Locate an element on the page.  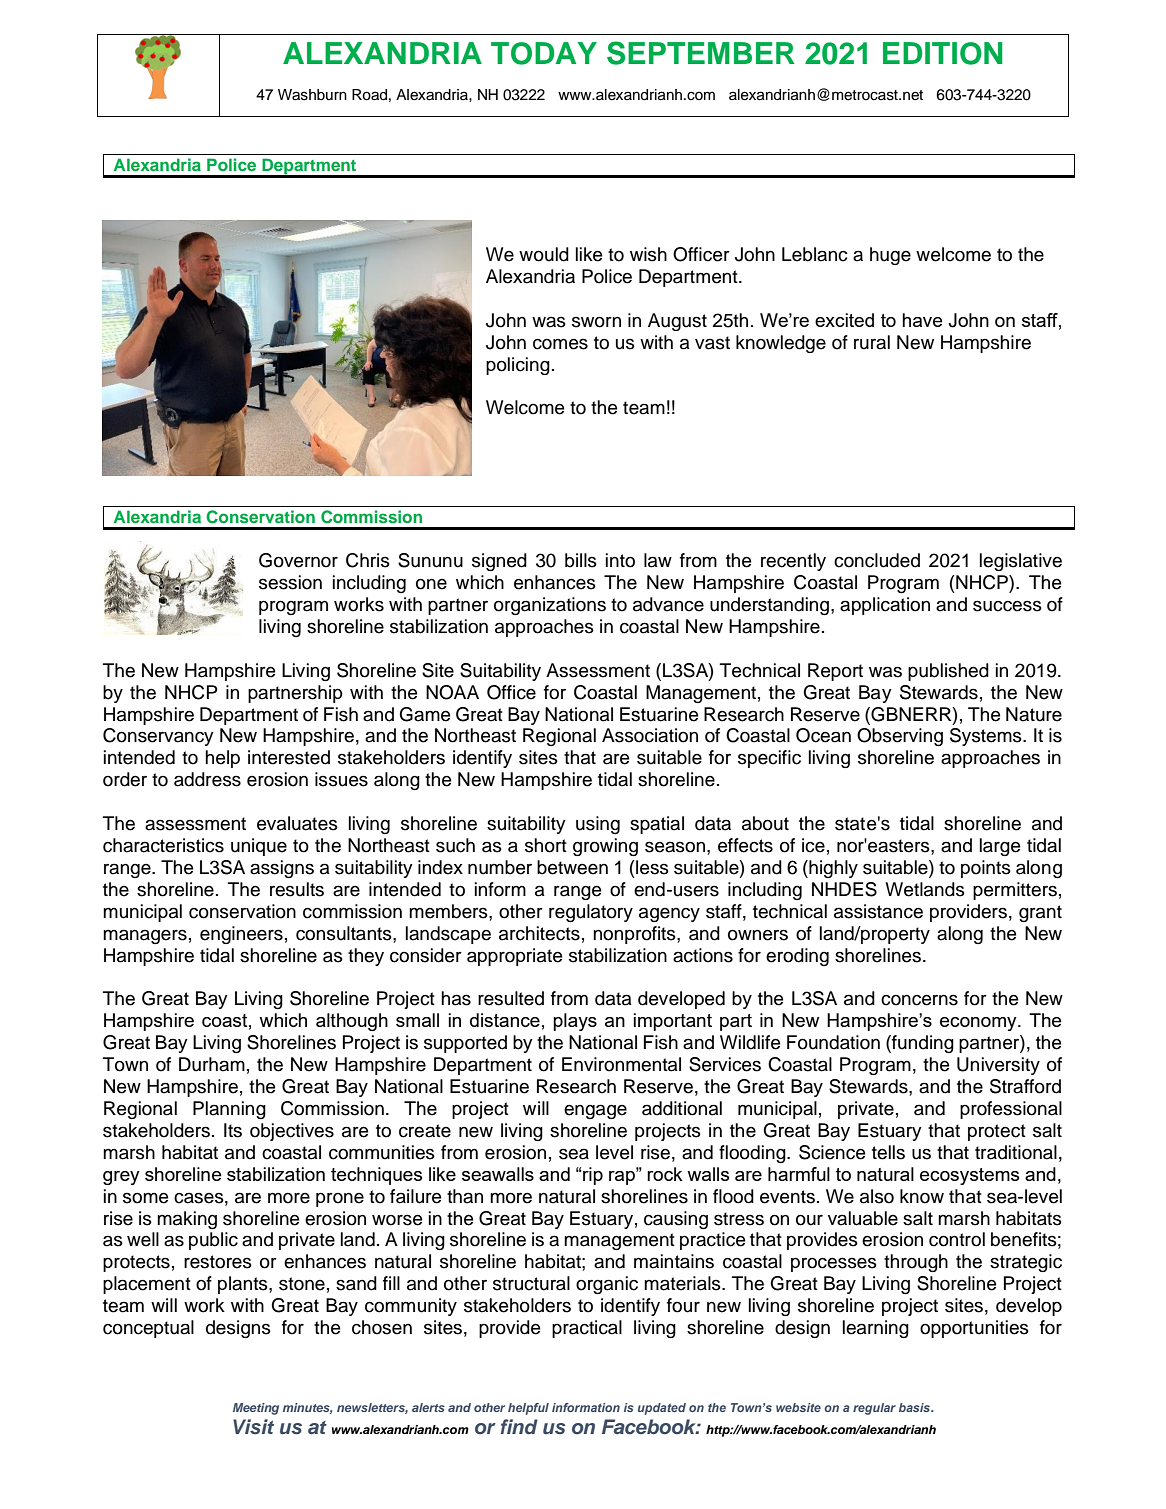
Governor is located at coordinates (298, 560).
